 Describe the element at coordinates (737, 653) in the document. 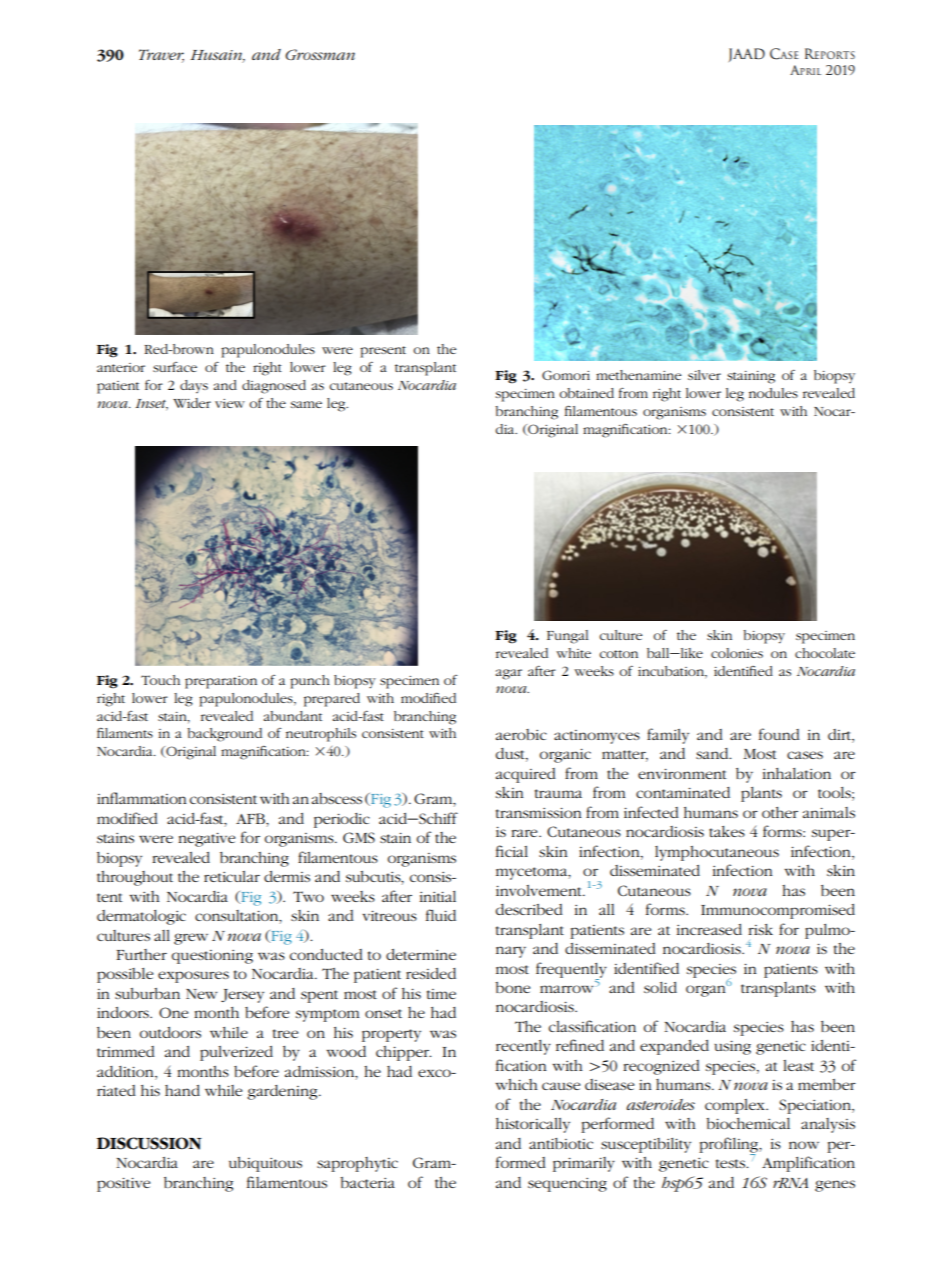

I see `colonies` at that location.
